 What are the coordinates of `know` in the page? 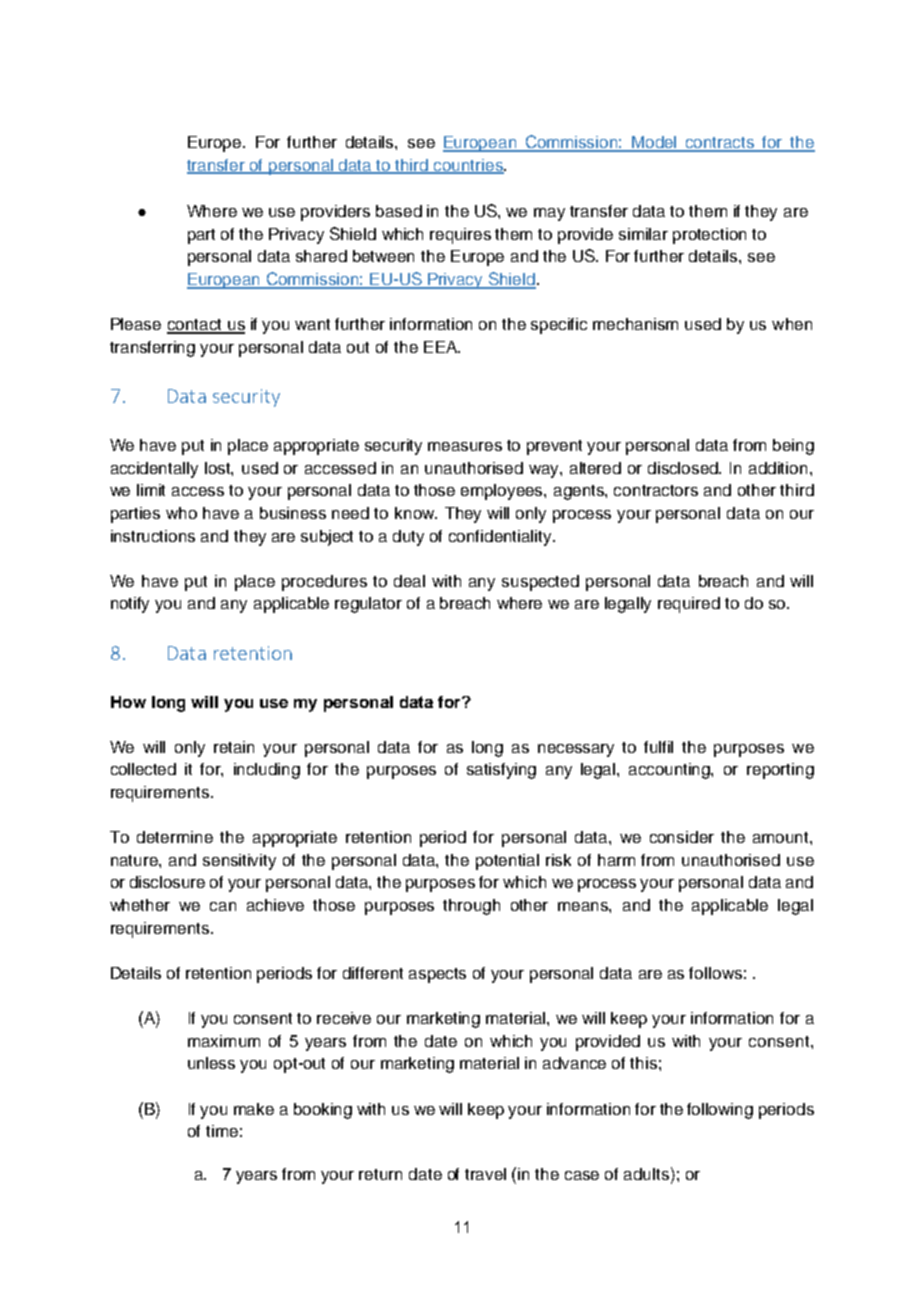 It's located at (416, 513).
